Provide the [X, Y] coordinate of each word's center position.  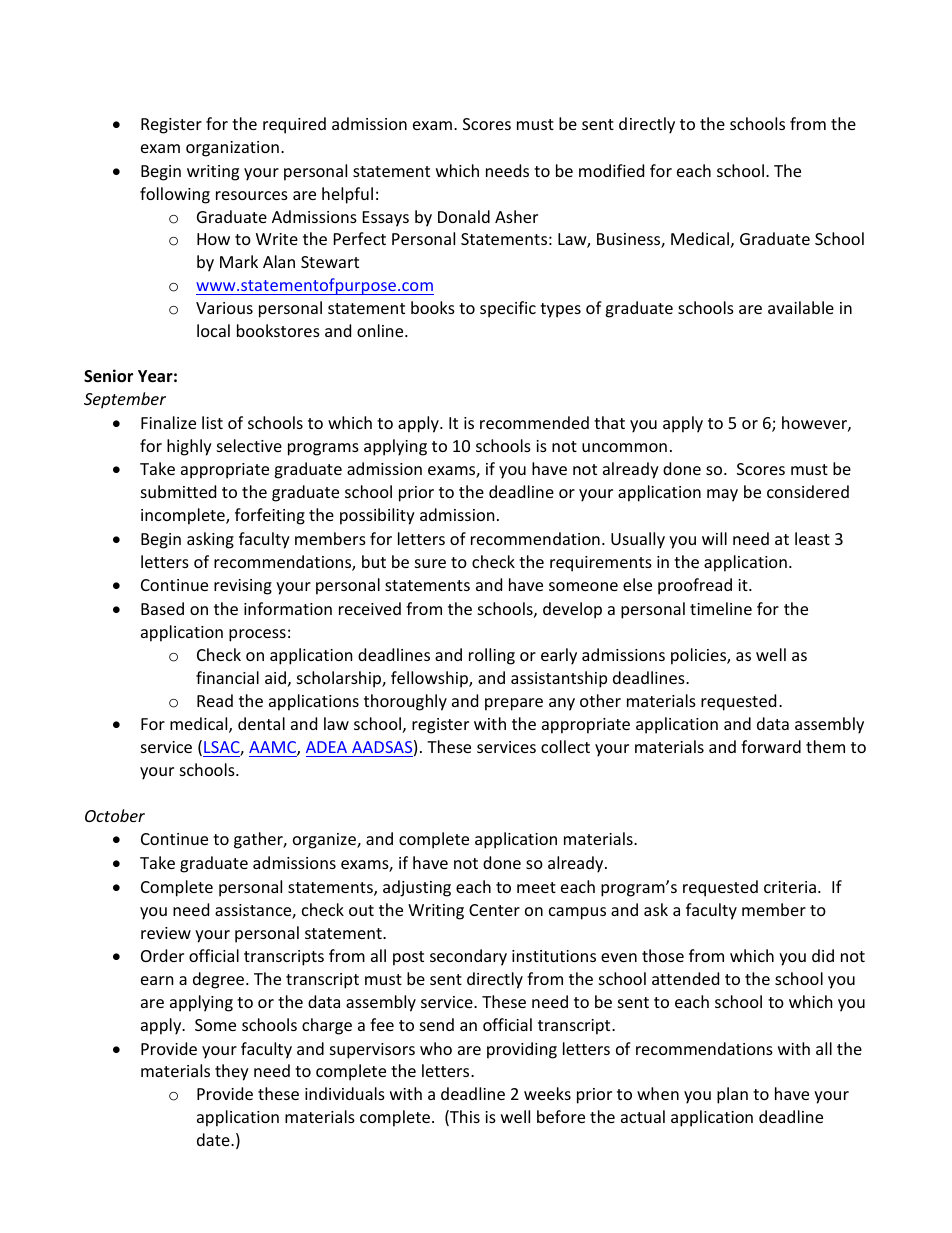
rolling [492, 656]
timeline [721, 608]
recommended [534, 422]
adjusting [417, 888]
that [609, 422]
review [166, 933]
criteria [790, 887]
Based [162, 608]
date [214, 1139]
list [212, 422]
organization [232, 149]
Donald [464, 216]
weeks [547, 1093]
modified [611, 170]
